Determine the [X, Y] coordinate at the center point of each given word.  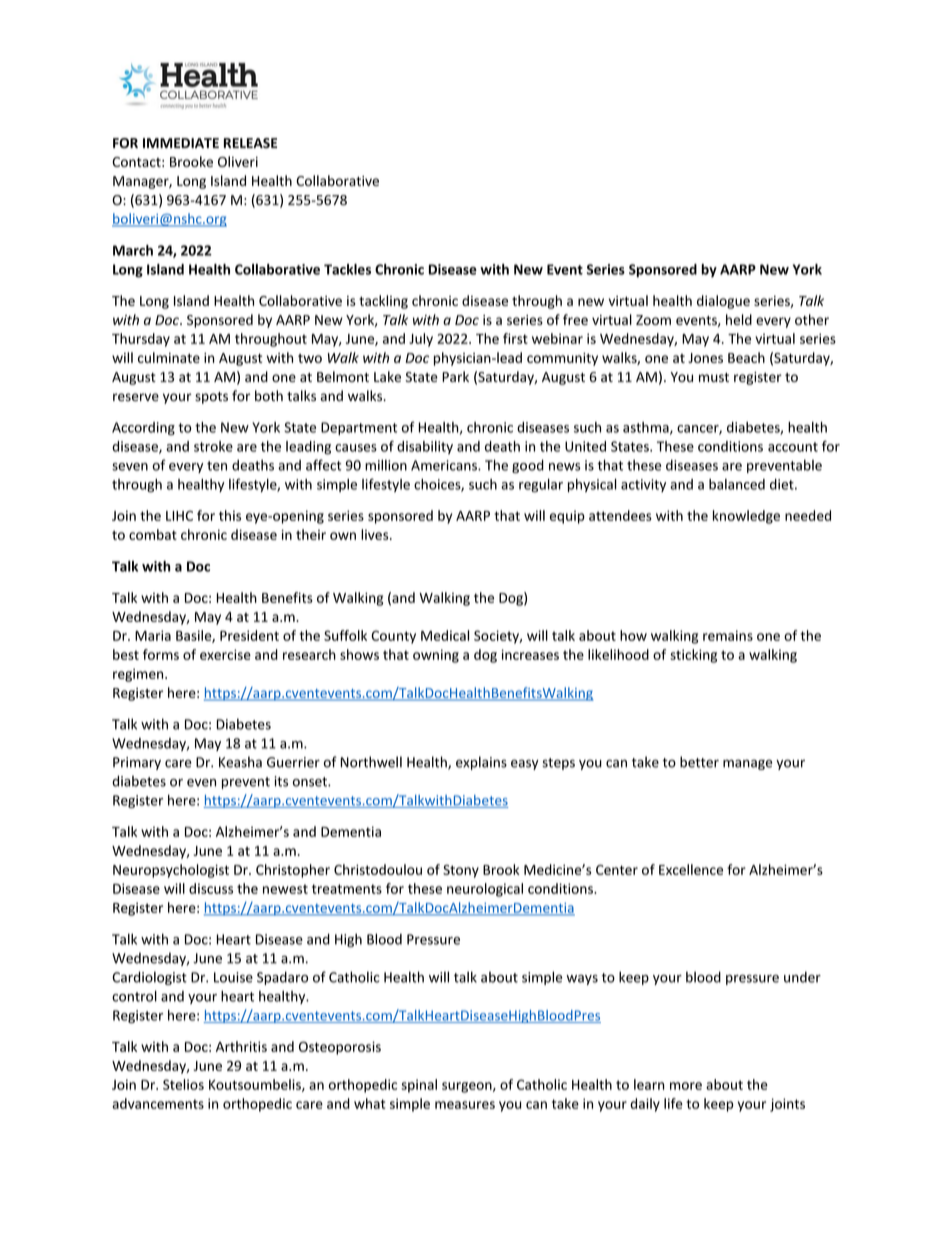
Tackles [347, 269]
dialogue [723, 302]
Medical [445, 635]
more [686, 1086]
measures [465, 1105]
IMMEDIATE [181, 143]
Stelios [183, 1084]
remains [728, 635]
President [249, 635]
